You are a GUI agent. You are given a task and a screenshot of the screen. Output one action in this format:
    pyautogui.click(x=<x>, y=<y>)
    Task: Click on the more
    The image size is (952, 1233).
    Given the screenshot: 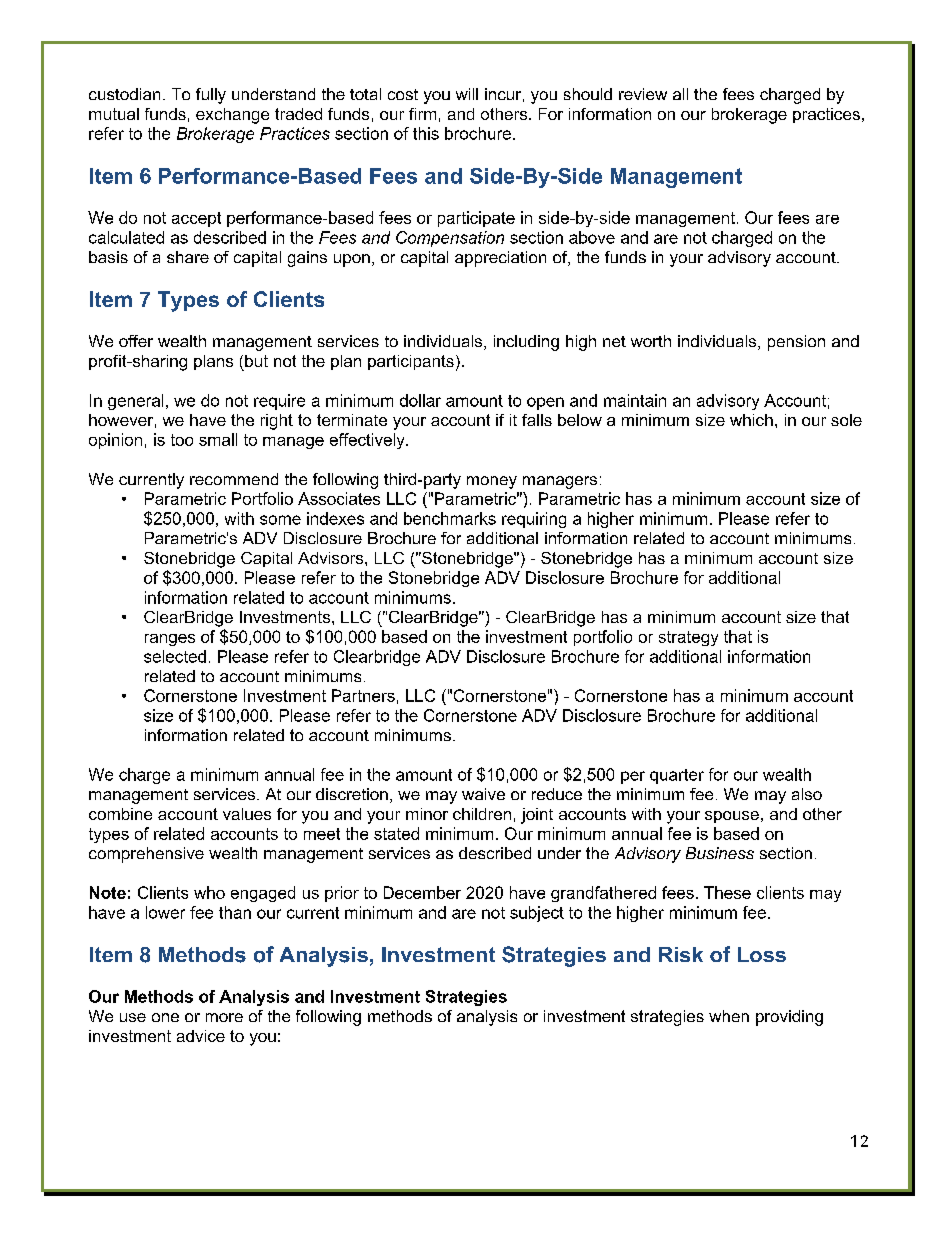 What is the action you would take?
    pyautogui.click(x=224, y=1017)
